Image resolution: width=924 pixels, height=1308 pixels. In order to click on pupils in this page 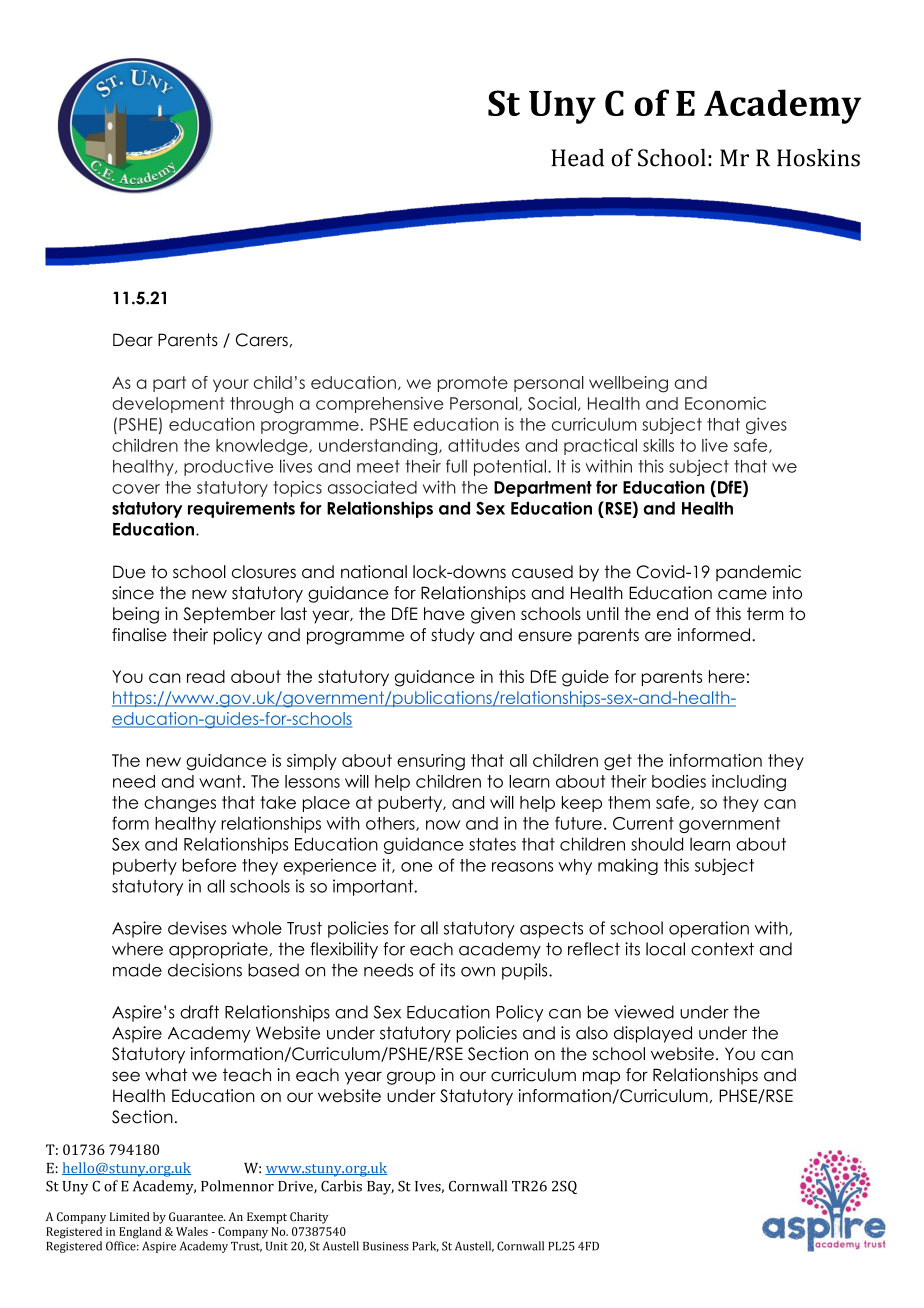, I will do `click(526, 971)`.
